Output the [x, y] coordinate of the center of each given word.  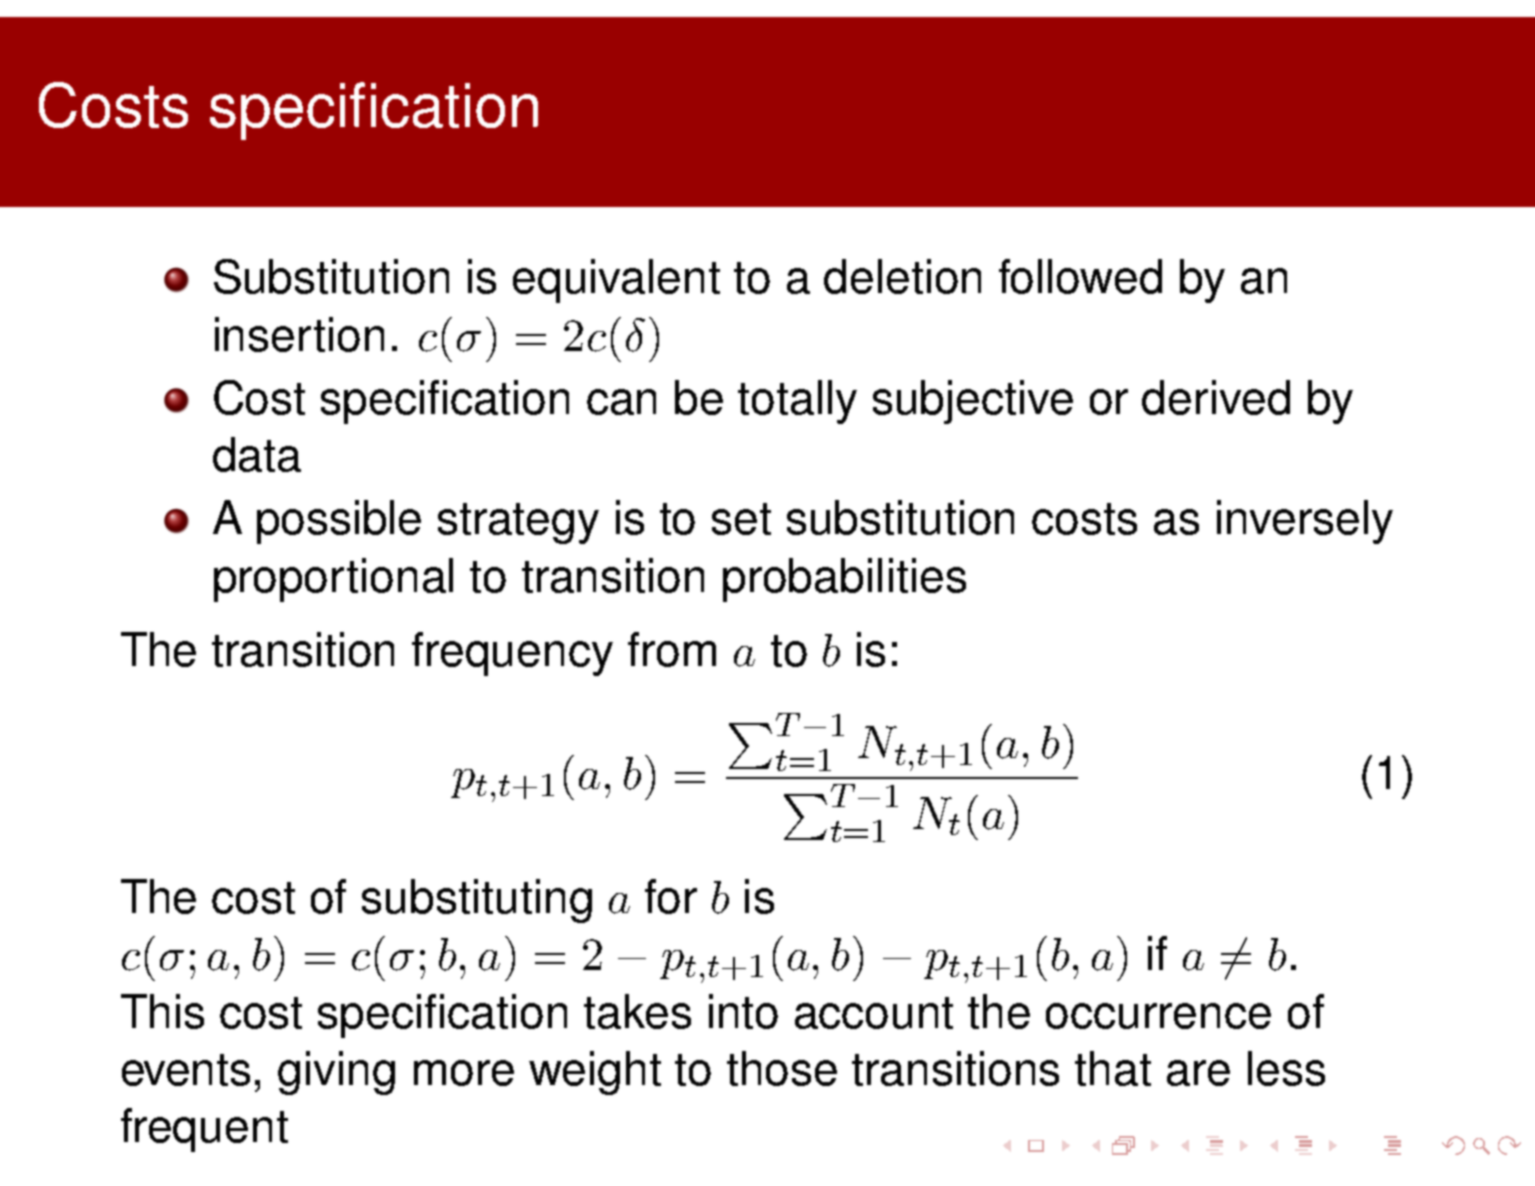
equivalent [616, 281]
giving [336, 1073]
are [1198, 1073]
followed [1080, 276]
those [782, 1068]
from [672, 649]
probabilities [844, 580]
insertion [299, 334]
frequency [512, 654]
